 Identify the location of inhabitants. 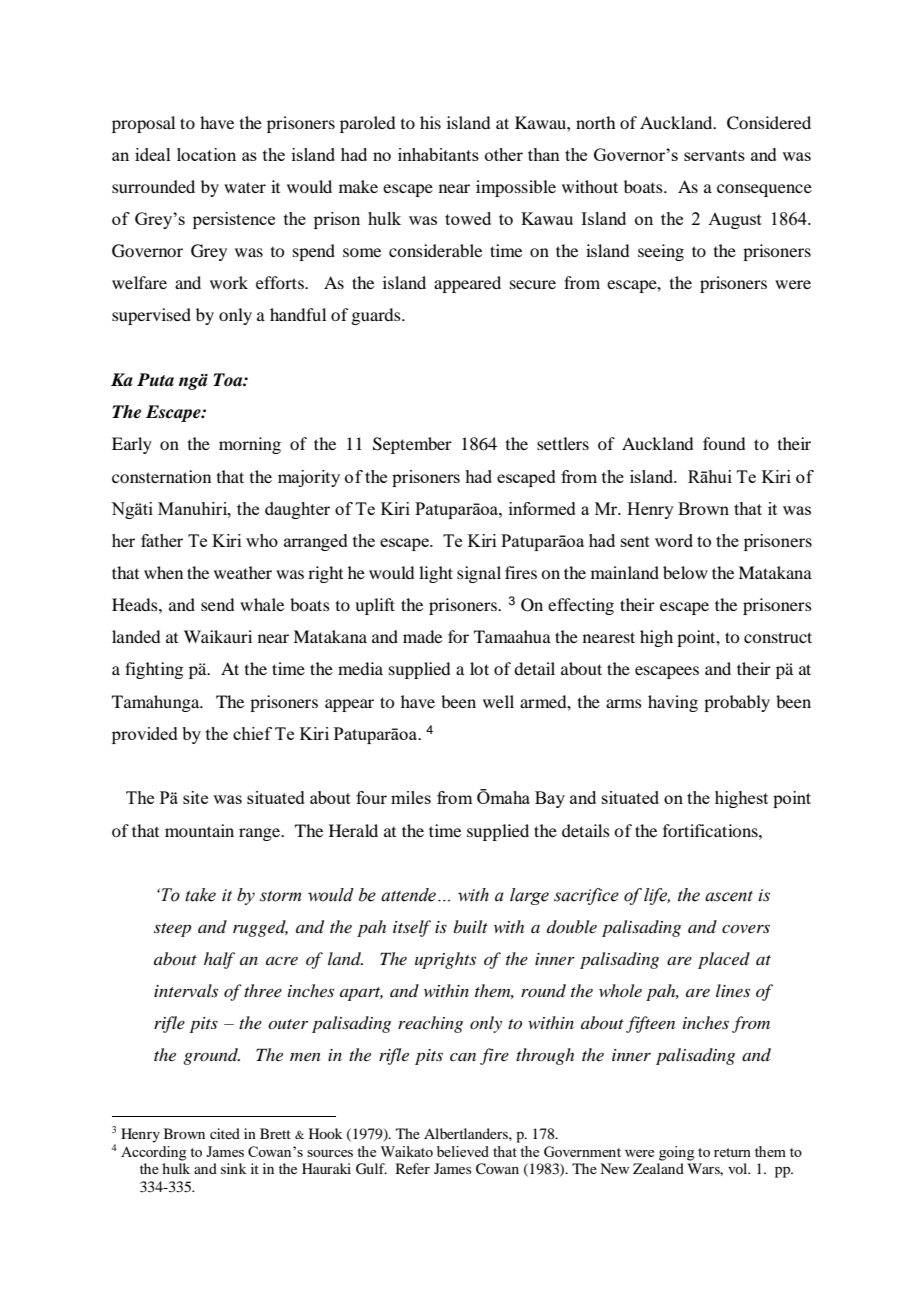
(438, 154).
